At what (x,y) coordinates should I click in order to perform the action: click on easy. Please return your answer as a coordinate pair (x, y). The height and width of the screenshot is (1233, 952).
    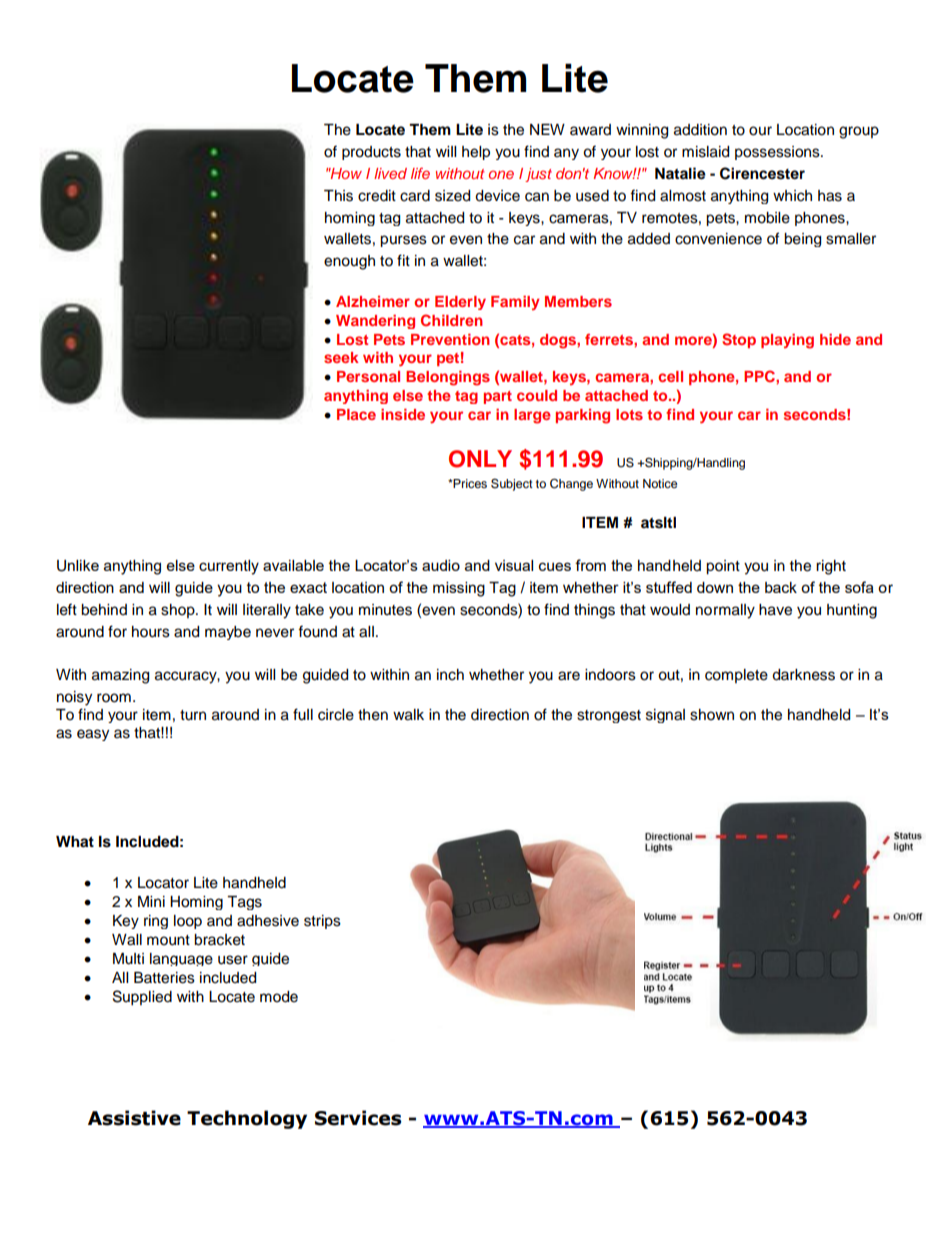
    Looking at the image, I should click on (93, 735).
